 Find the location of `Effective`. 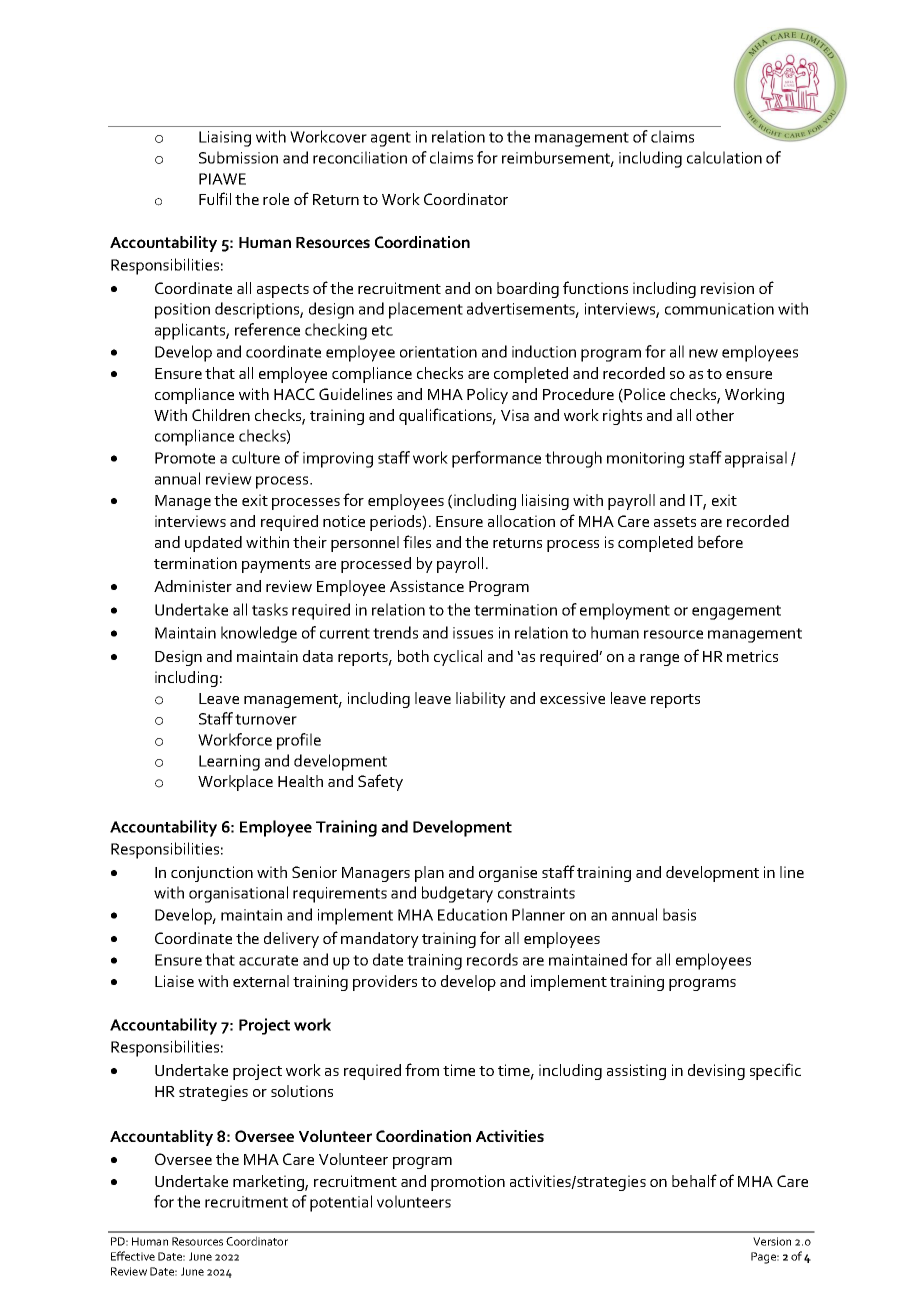

Effective is located at coordinates (133, 1256).
